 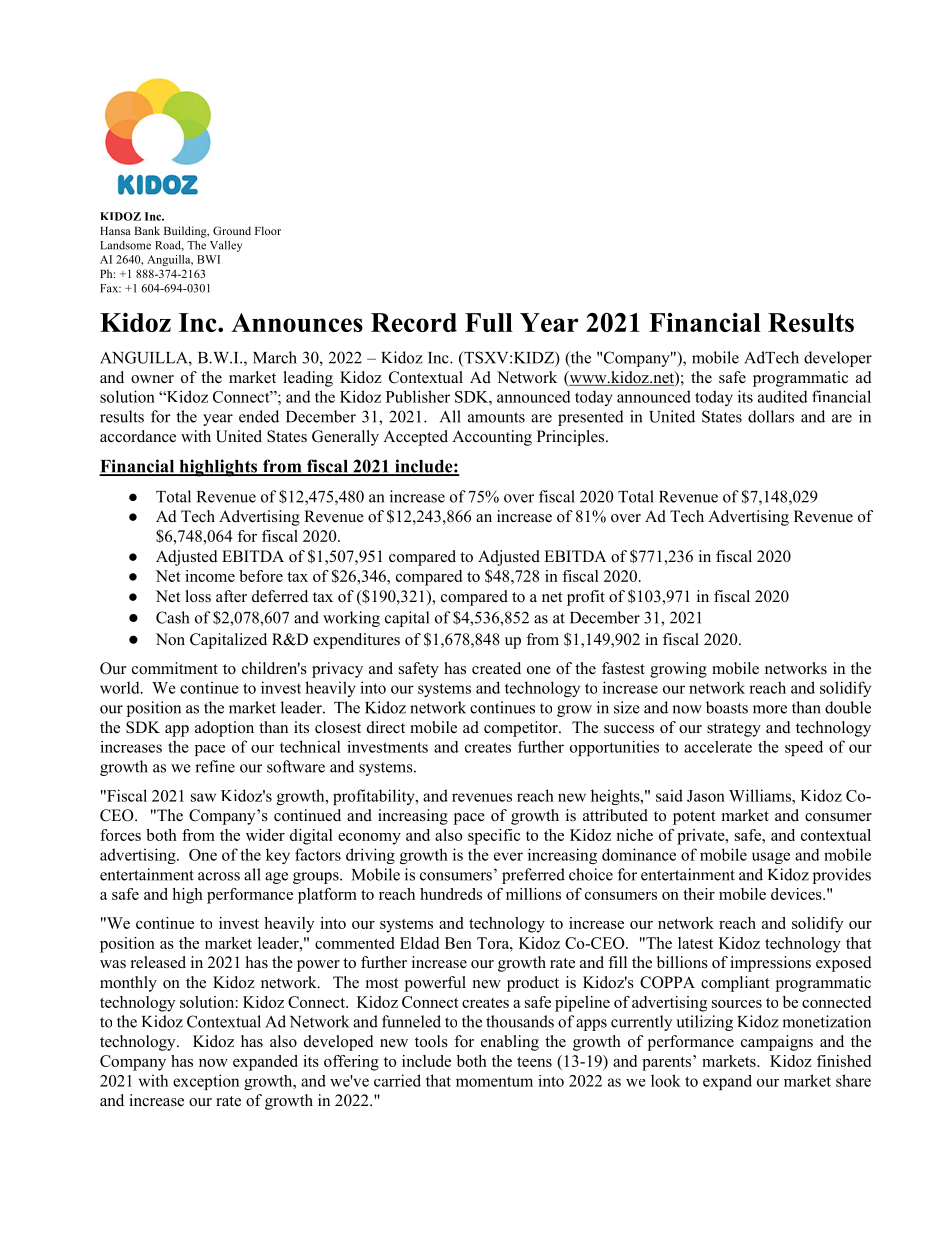 I want to click on more, so click(x=770, y=709).
